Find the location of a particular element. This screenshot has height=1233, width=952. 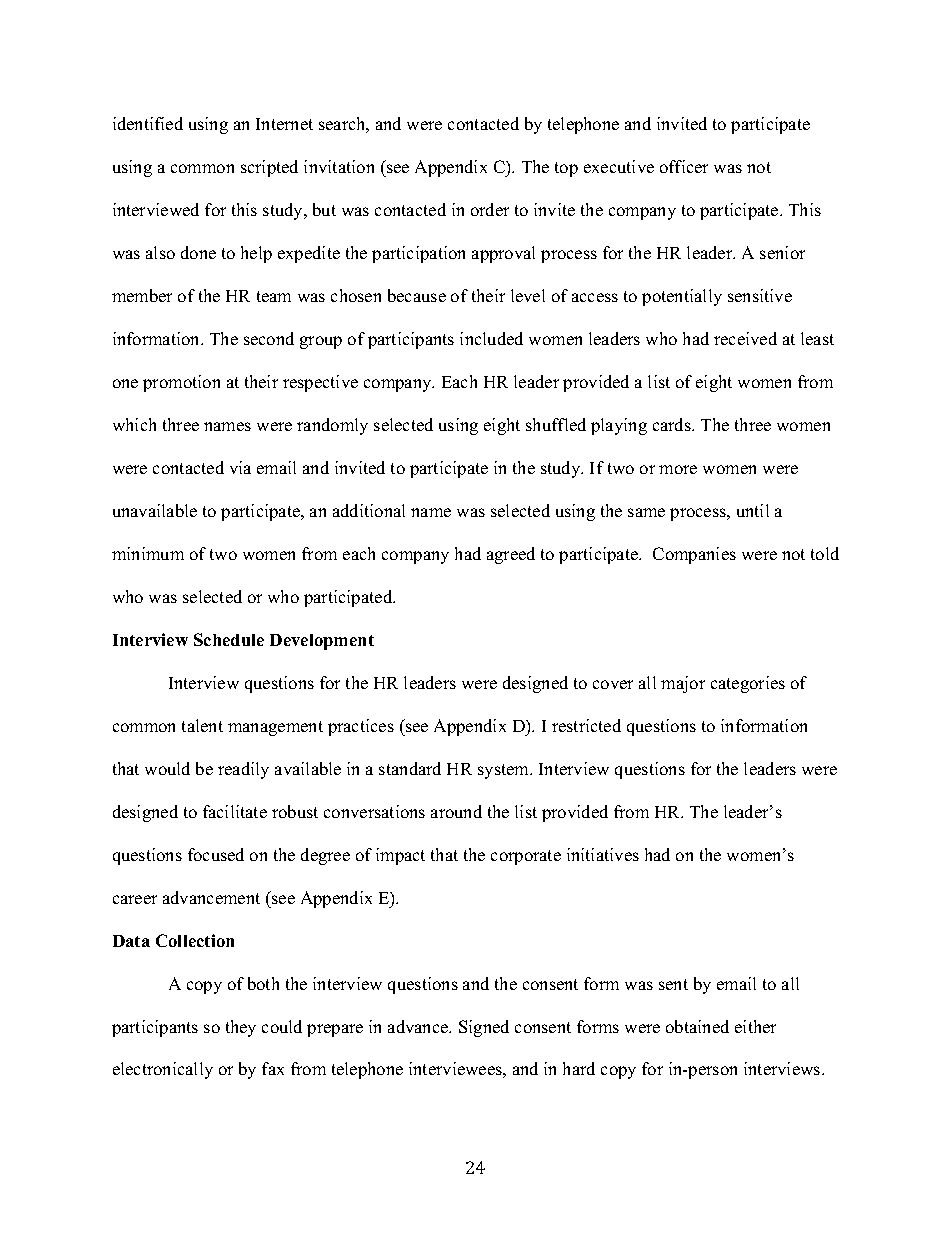

officer is located at coordinates (684, 166).
